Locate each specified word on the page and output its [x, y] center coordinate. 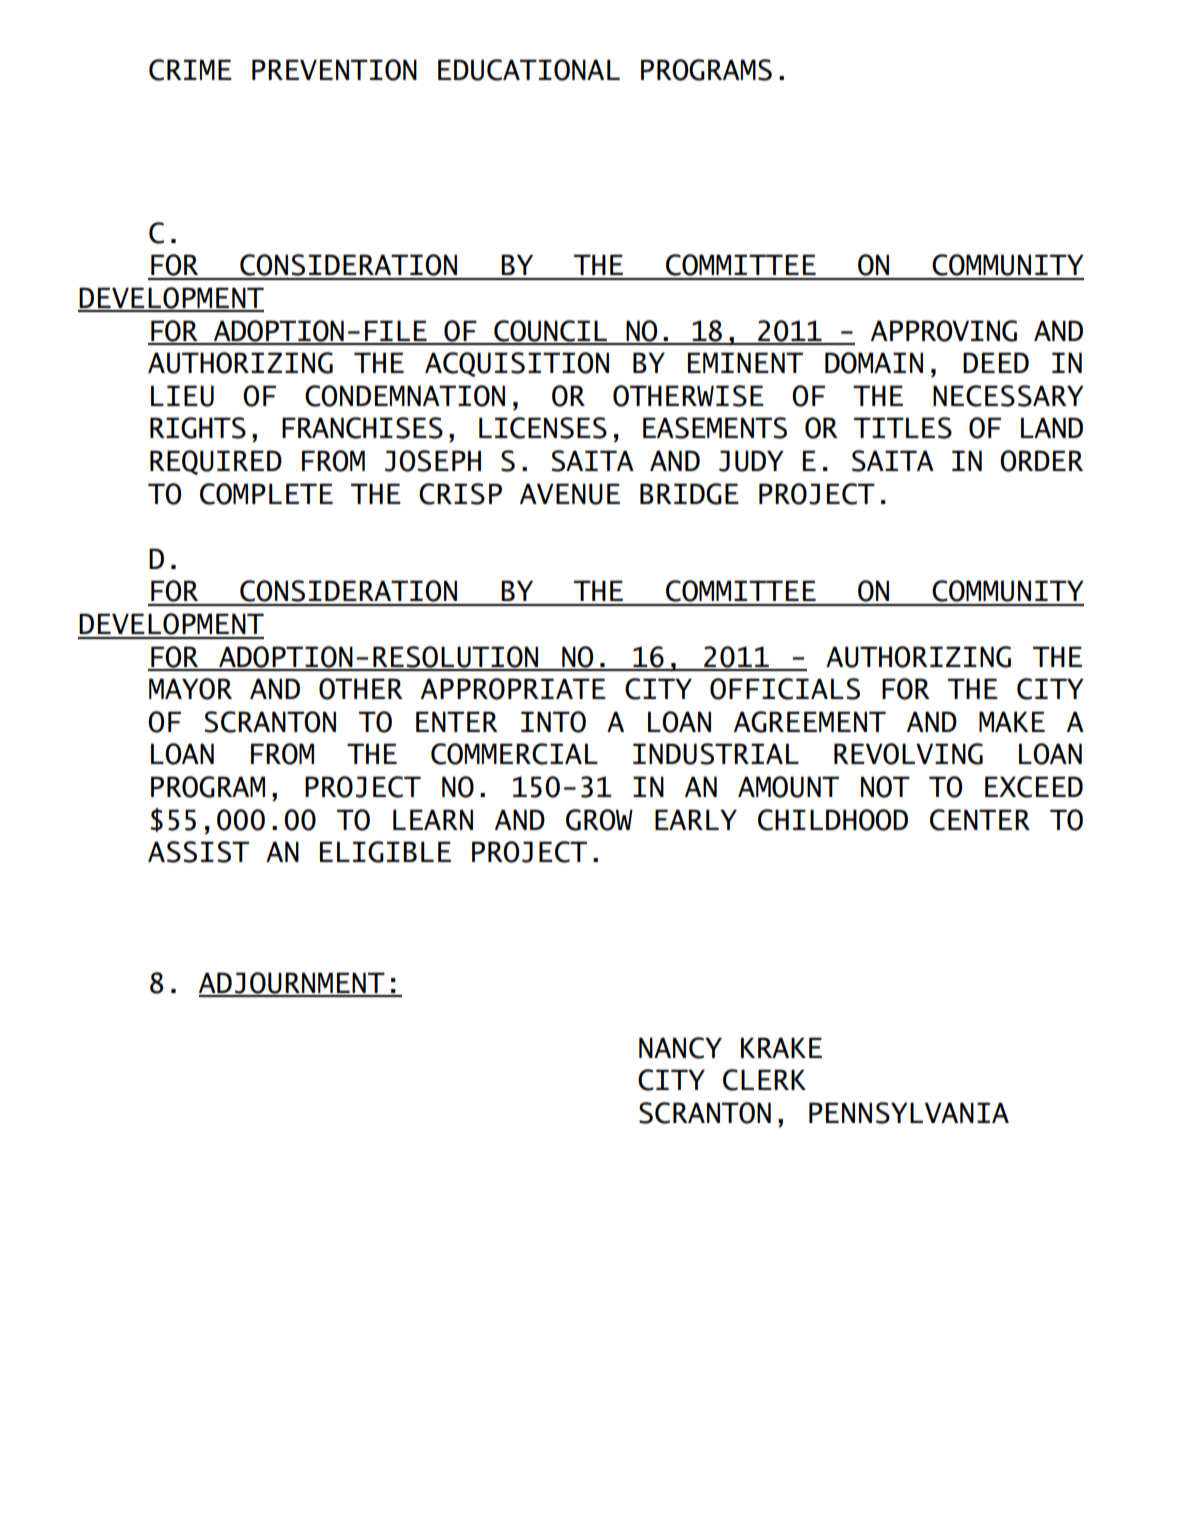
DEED [996, 362]
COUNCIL [551, 332]
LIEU [182, 396]
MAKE [1012, 721]
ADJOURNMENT [293, 984]
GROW [599, 820]
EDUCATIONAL [529, 70]
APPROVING [944, 331]
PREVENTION [334, 70]
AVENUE [570, 494]
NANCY [680, 1048]
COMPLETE [266, 494]
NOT [885, 787]
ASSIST [198, 852]
